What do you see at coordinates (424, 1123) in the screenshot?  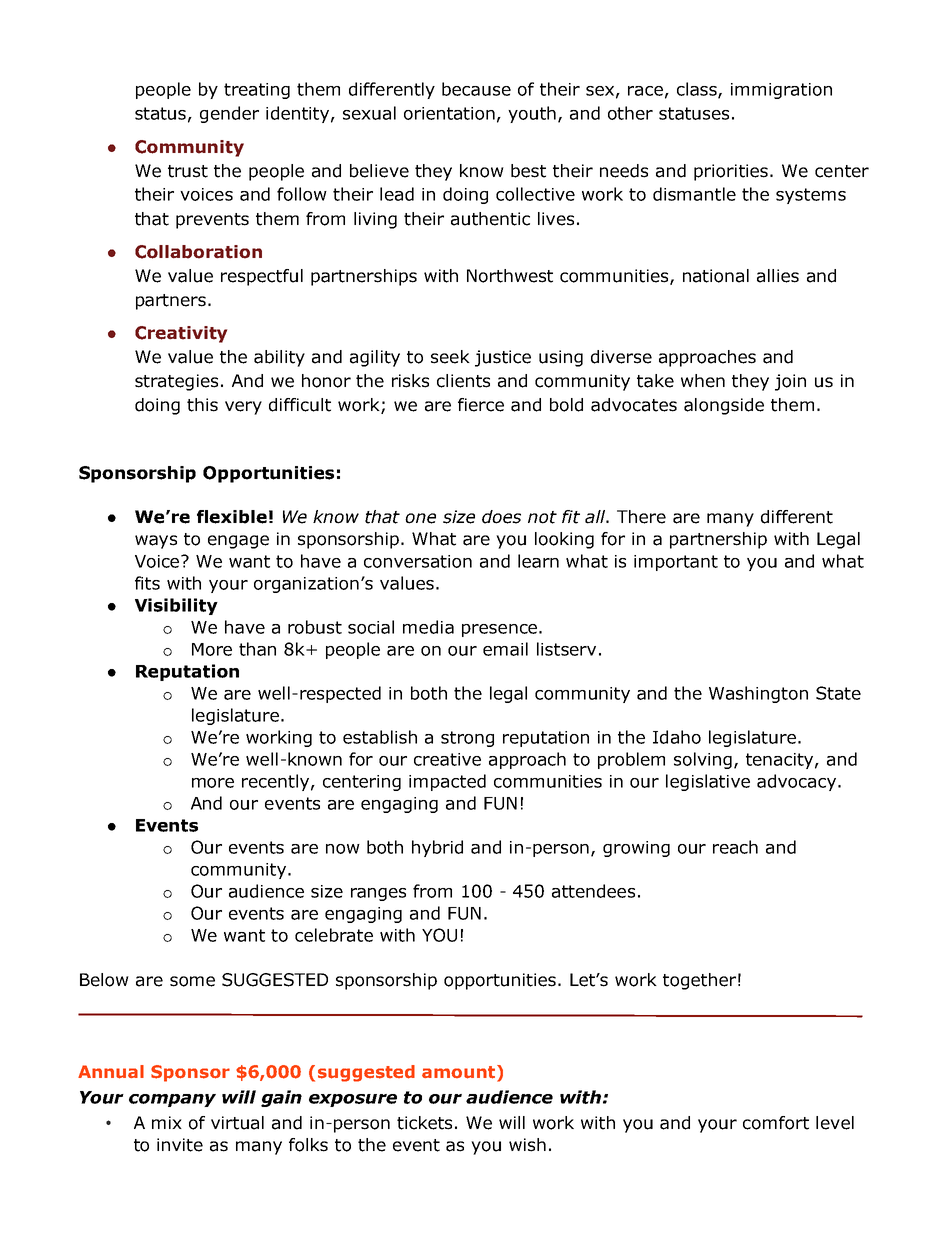 I see `tickets` at bounding box center [424, 1123].
